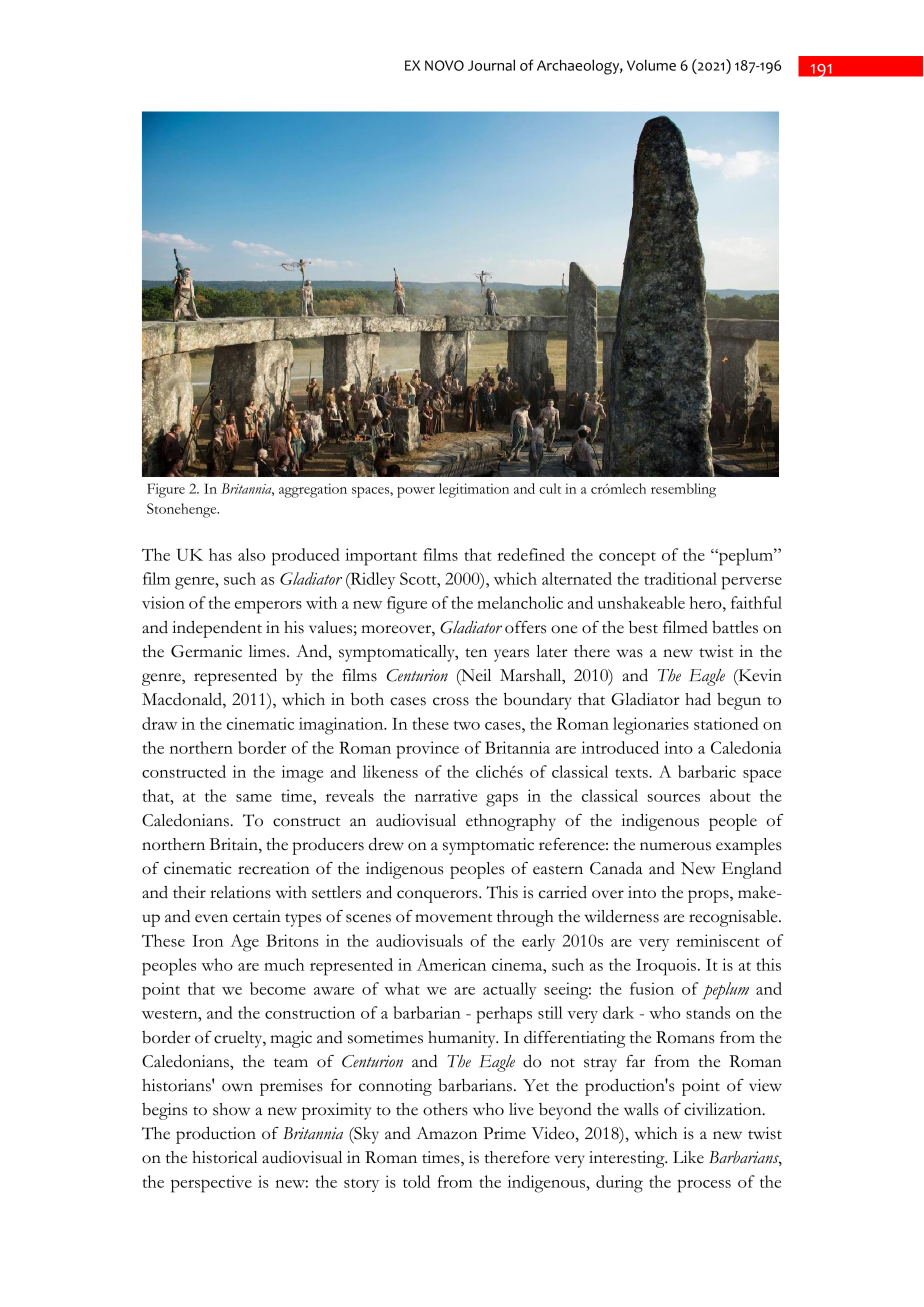  What do you see at coordinates (438, 896) in the page?
I see `conquerors` at bounding box center [438, 896].
